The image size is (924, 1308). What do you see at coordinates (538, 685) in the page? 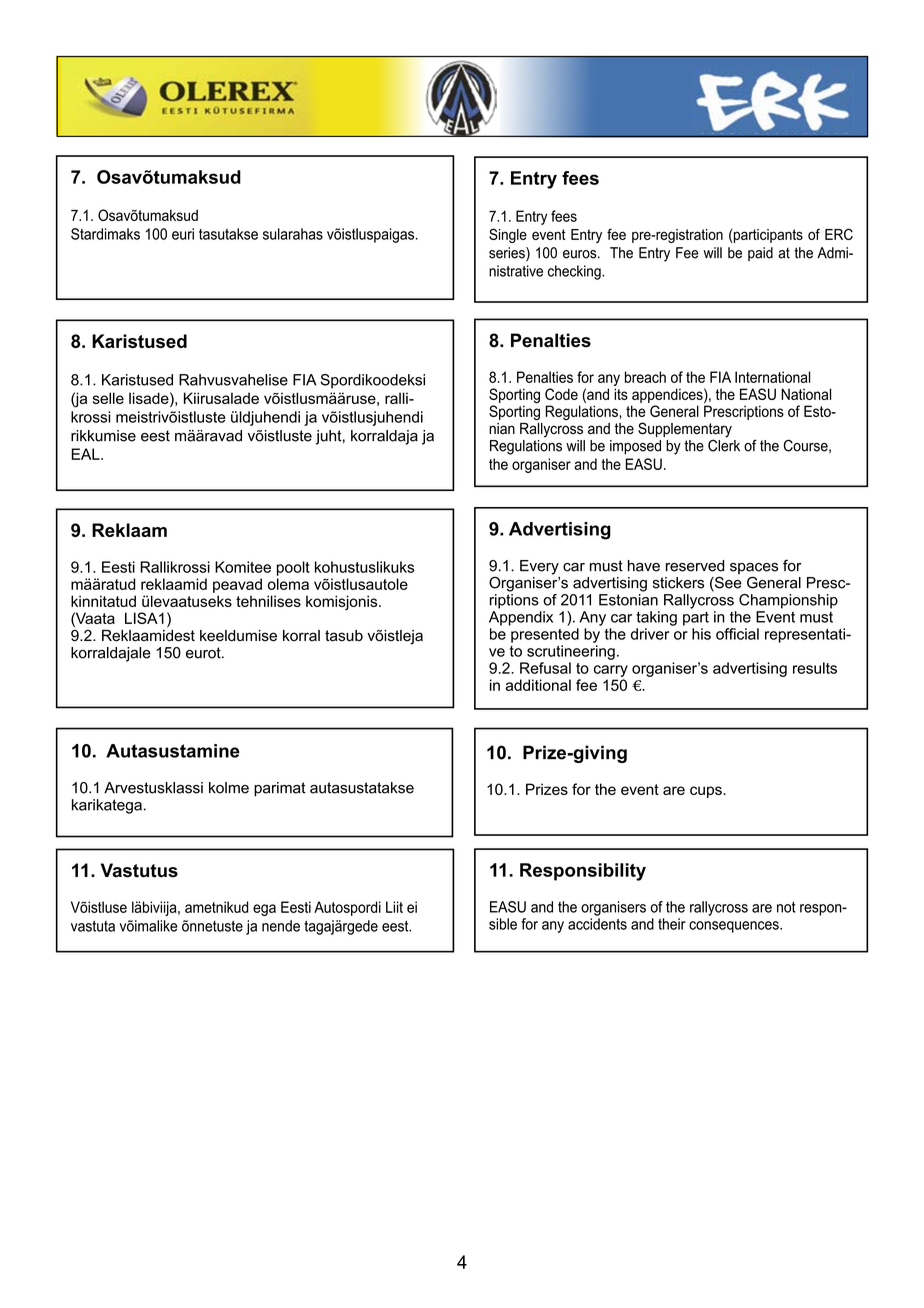
I see `additional` at bounding box center [538, 685].
